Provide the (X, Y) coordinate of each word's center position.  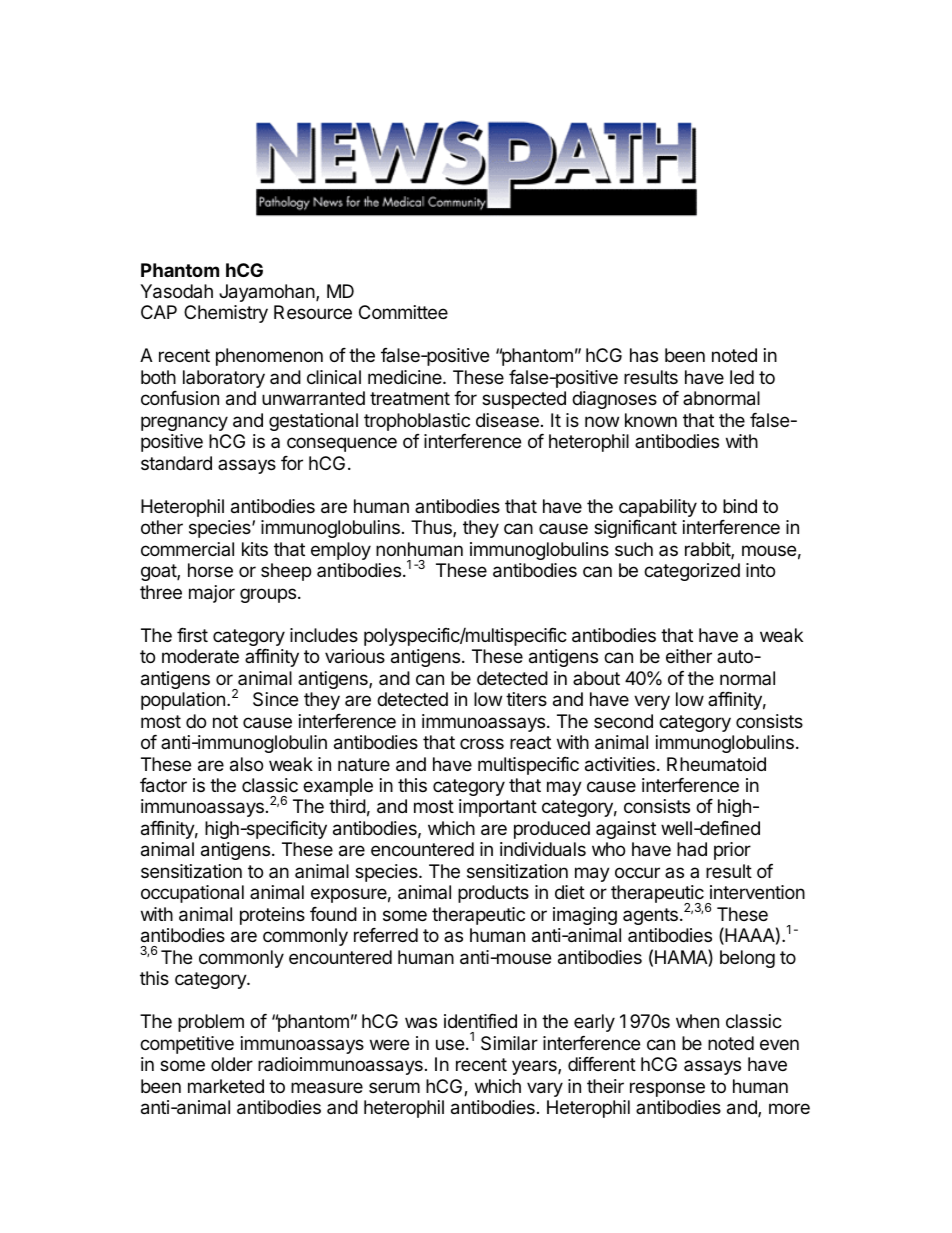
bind (740, 506)
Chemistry (226, 314)
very (652, 702)
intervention (757, 892)
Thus (432, 528)
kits (255, 549)
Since (275, 699)
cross (482, 743)
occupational (192, 894)
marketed (226, 1086)
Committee (403, 312)
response (667, 1089)
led (742, 377)
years (535, 1067)
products (493, 894)
